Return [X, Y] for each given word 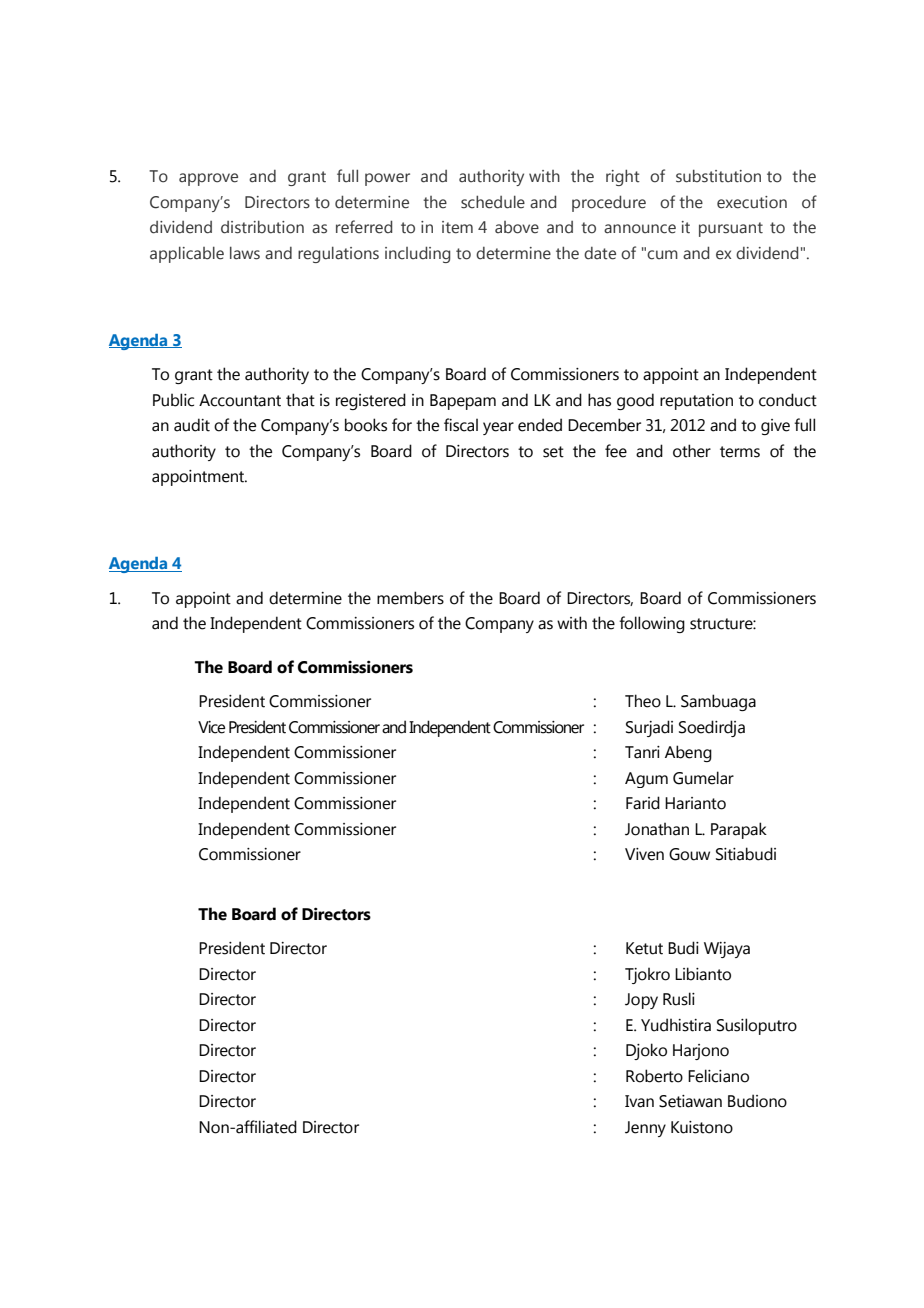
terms [740, 452]
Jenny [645, 1129]
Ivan [639, 1101]
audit [192, 425]
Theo [643, 701]
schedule [493, 202]
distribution [262, 227]
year [498, 428]
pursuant [731, 229]
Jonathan [657, 829]
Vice [211, 727]
